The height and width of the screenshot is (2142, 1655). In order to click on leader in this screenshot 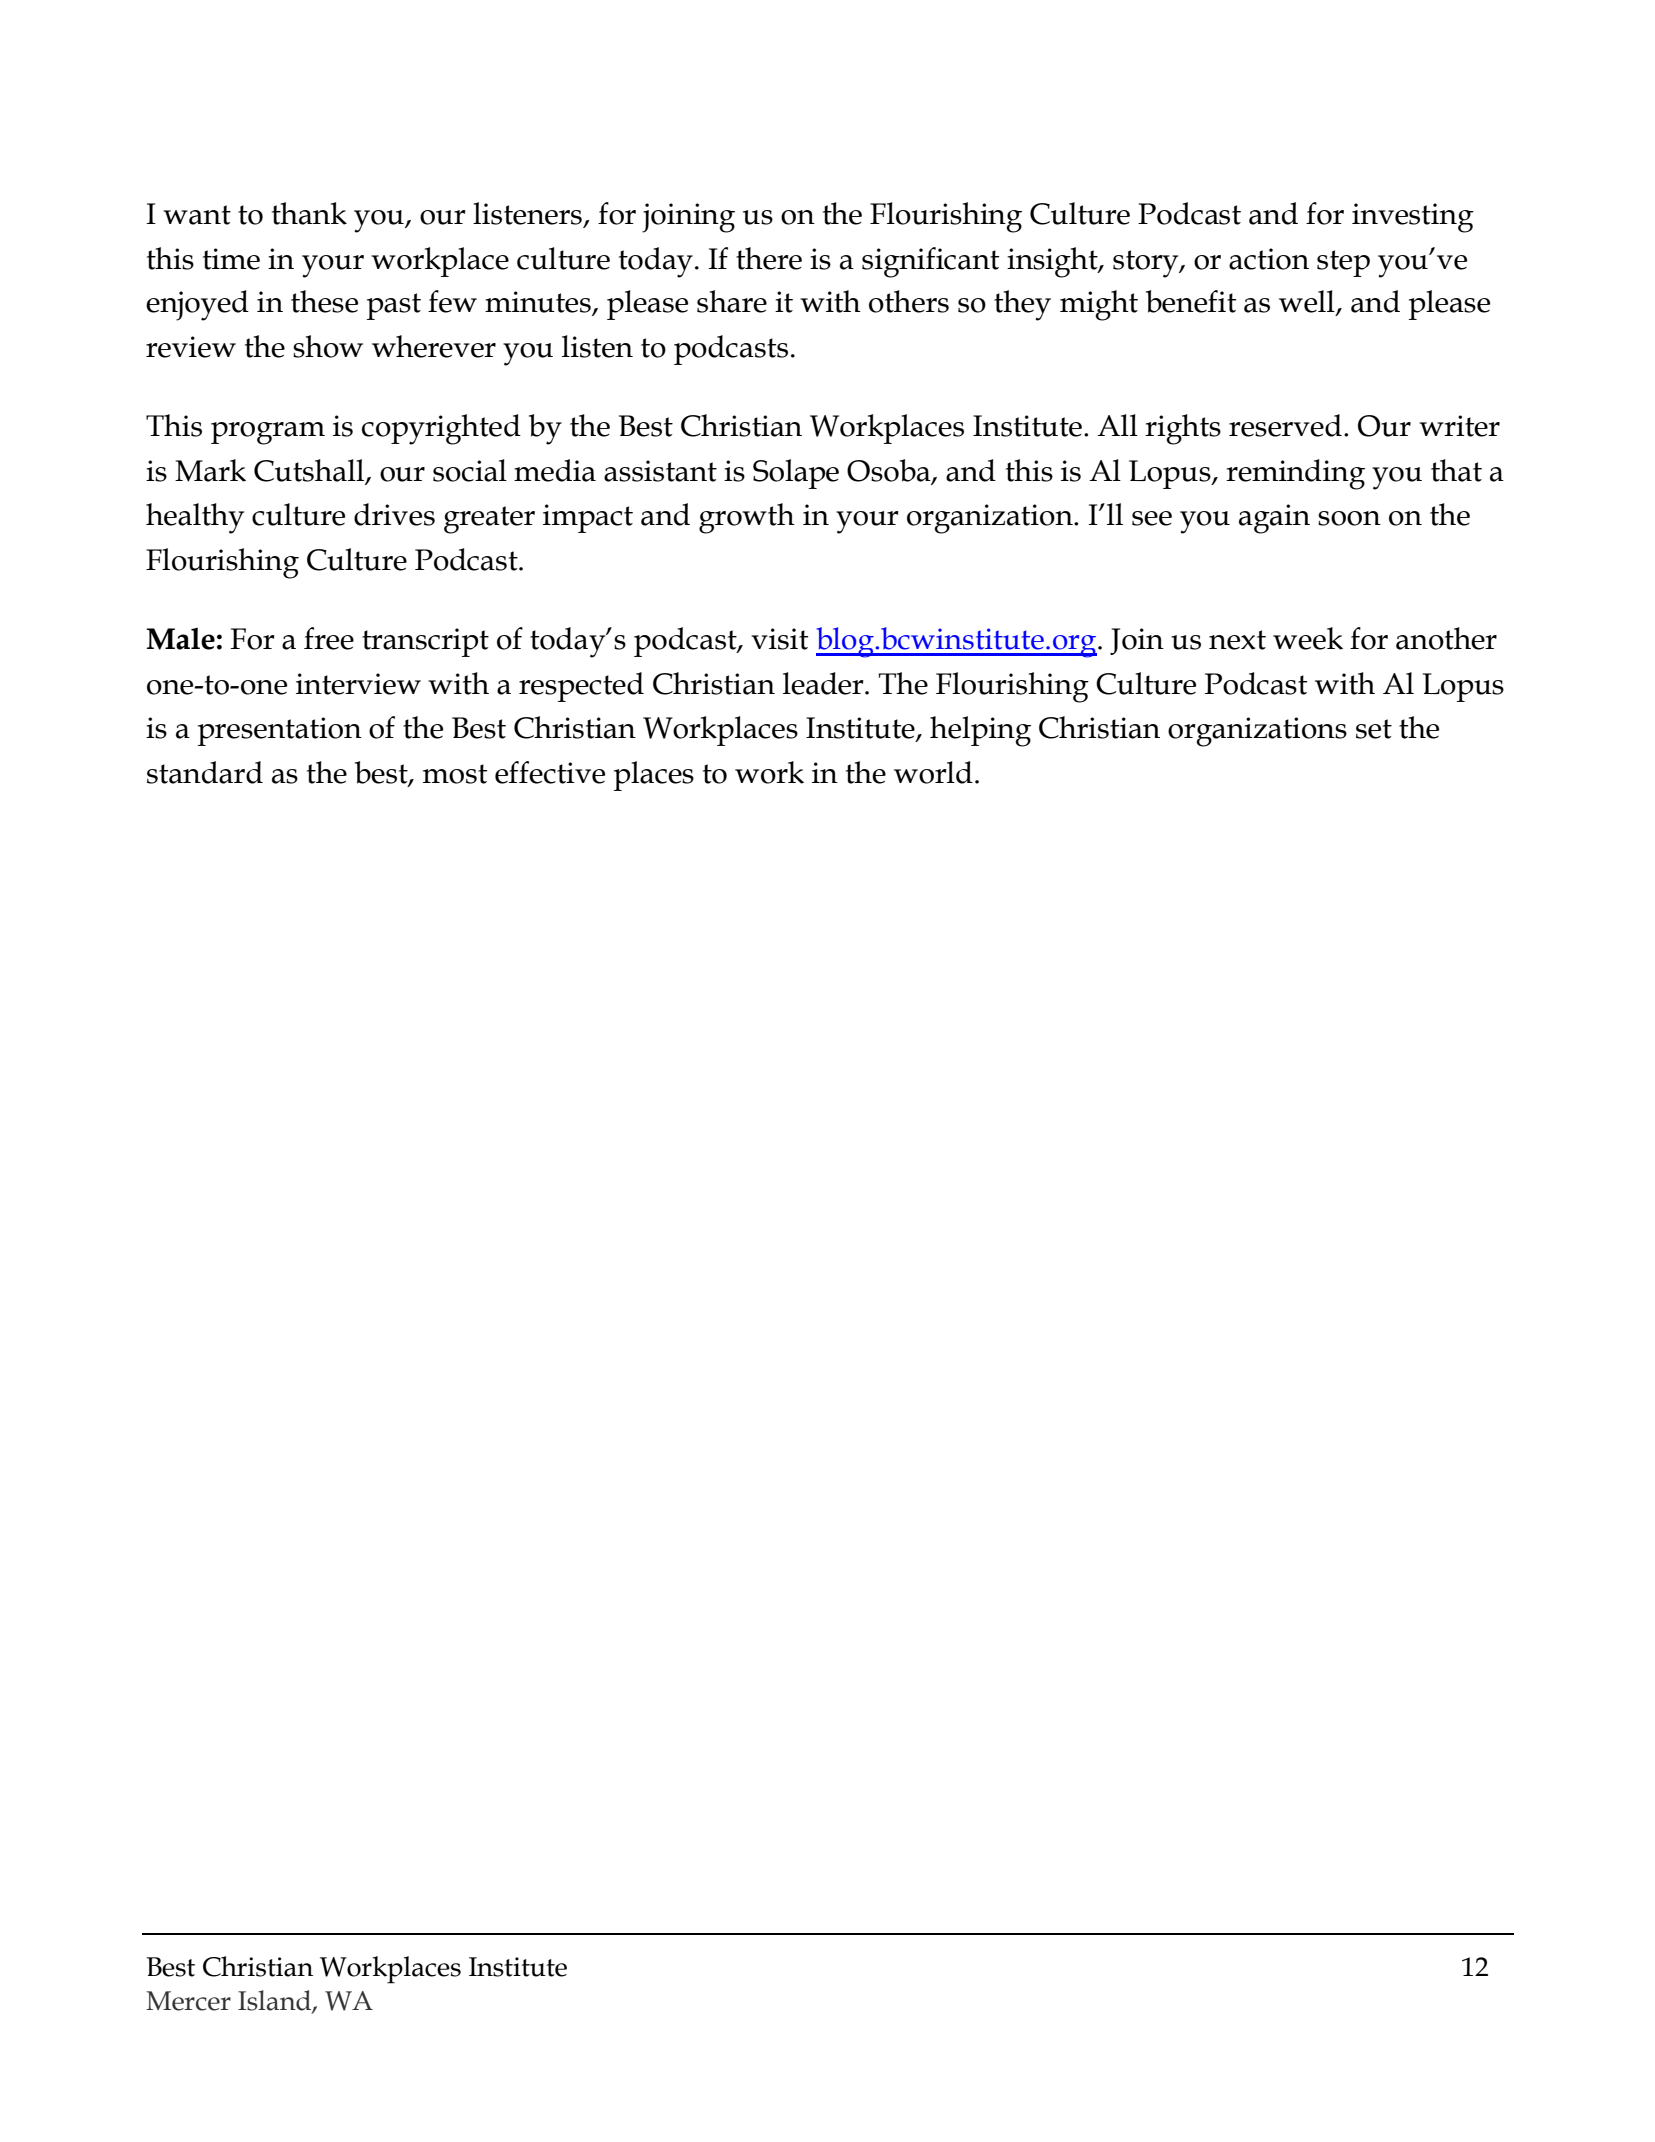, I will do `click(824, 683)`.
